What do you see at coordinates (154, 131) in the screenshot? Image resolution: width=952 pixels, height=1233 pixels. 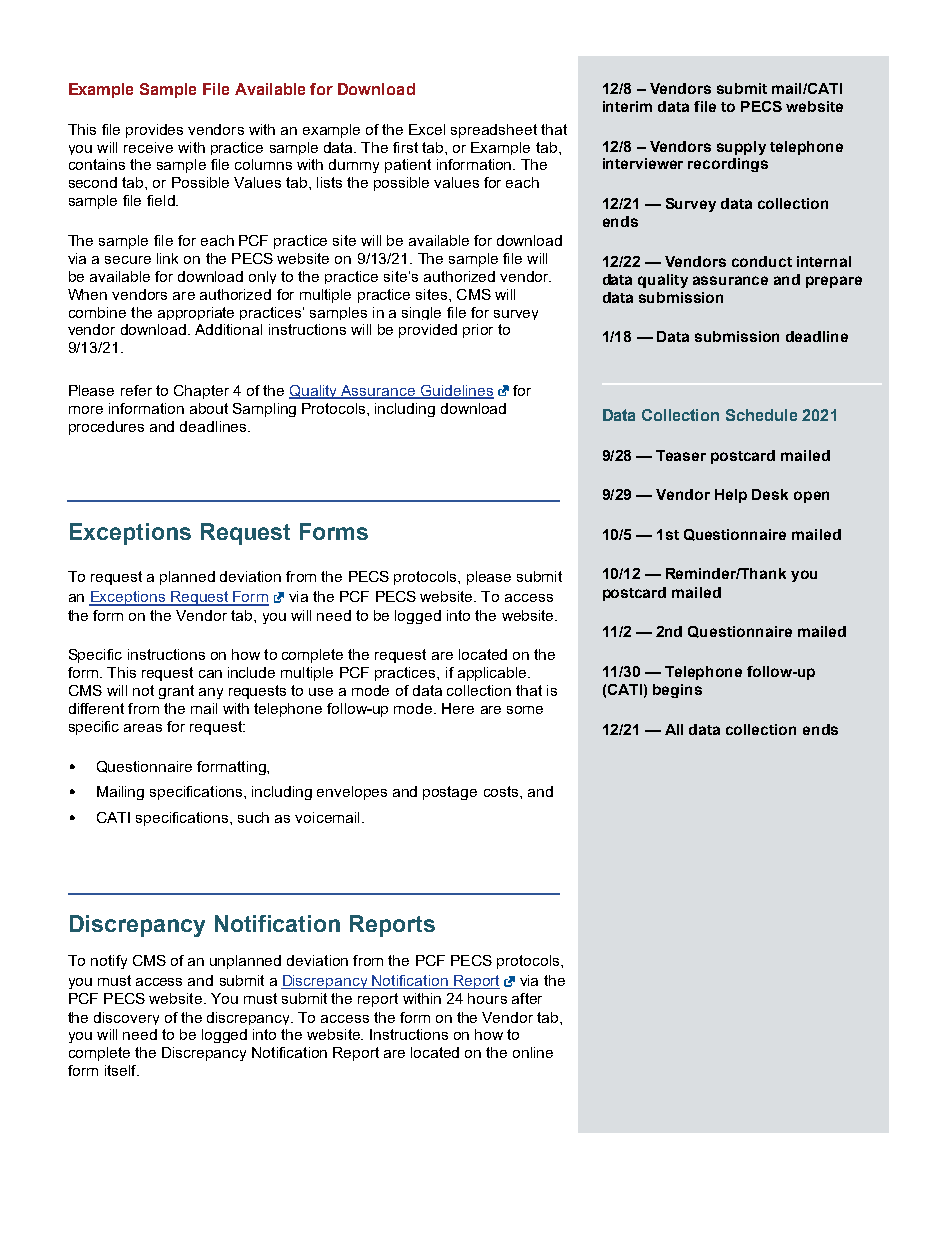 I see `provides` at bounding box center [154, 131].
